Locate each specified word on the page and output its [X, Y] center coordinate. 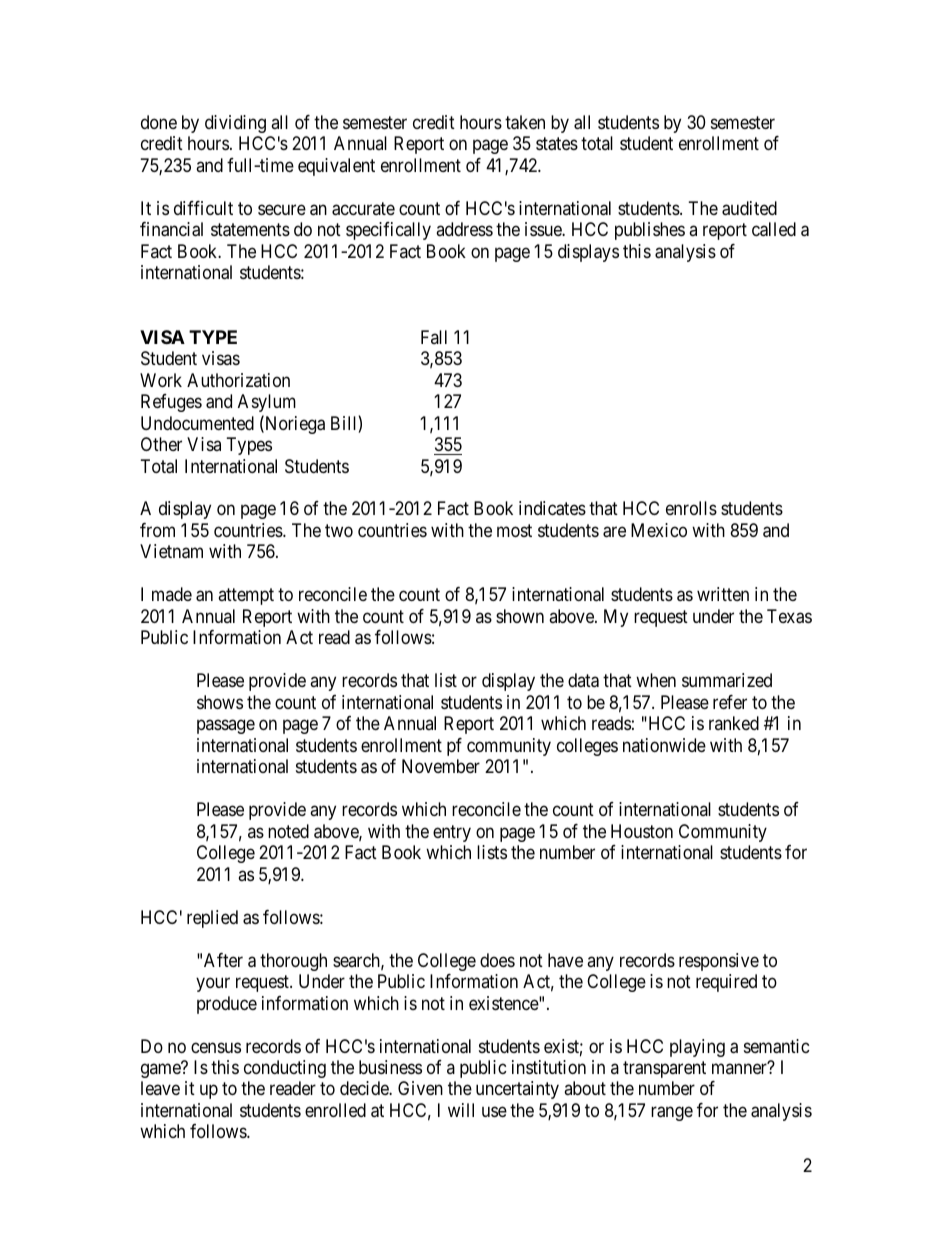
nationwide [664, 745]
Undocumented [197, 423]
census [216, 1047]
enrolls [691, 508]
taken [525, 122]
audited [749, 208]
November [441, 766]
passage [226, 727]
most [514, 530]
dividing [235, 124]
